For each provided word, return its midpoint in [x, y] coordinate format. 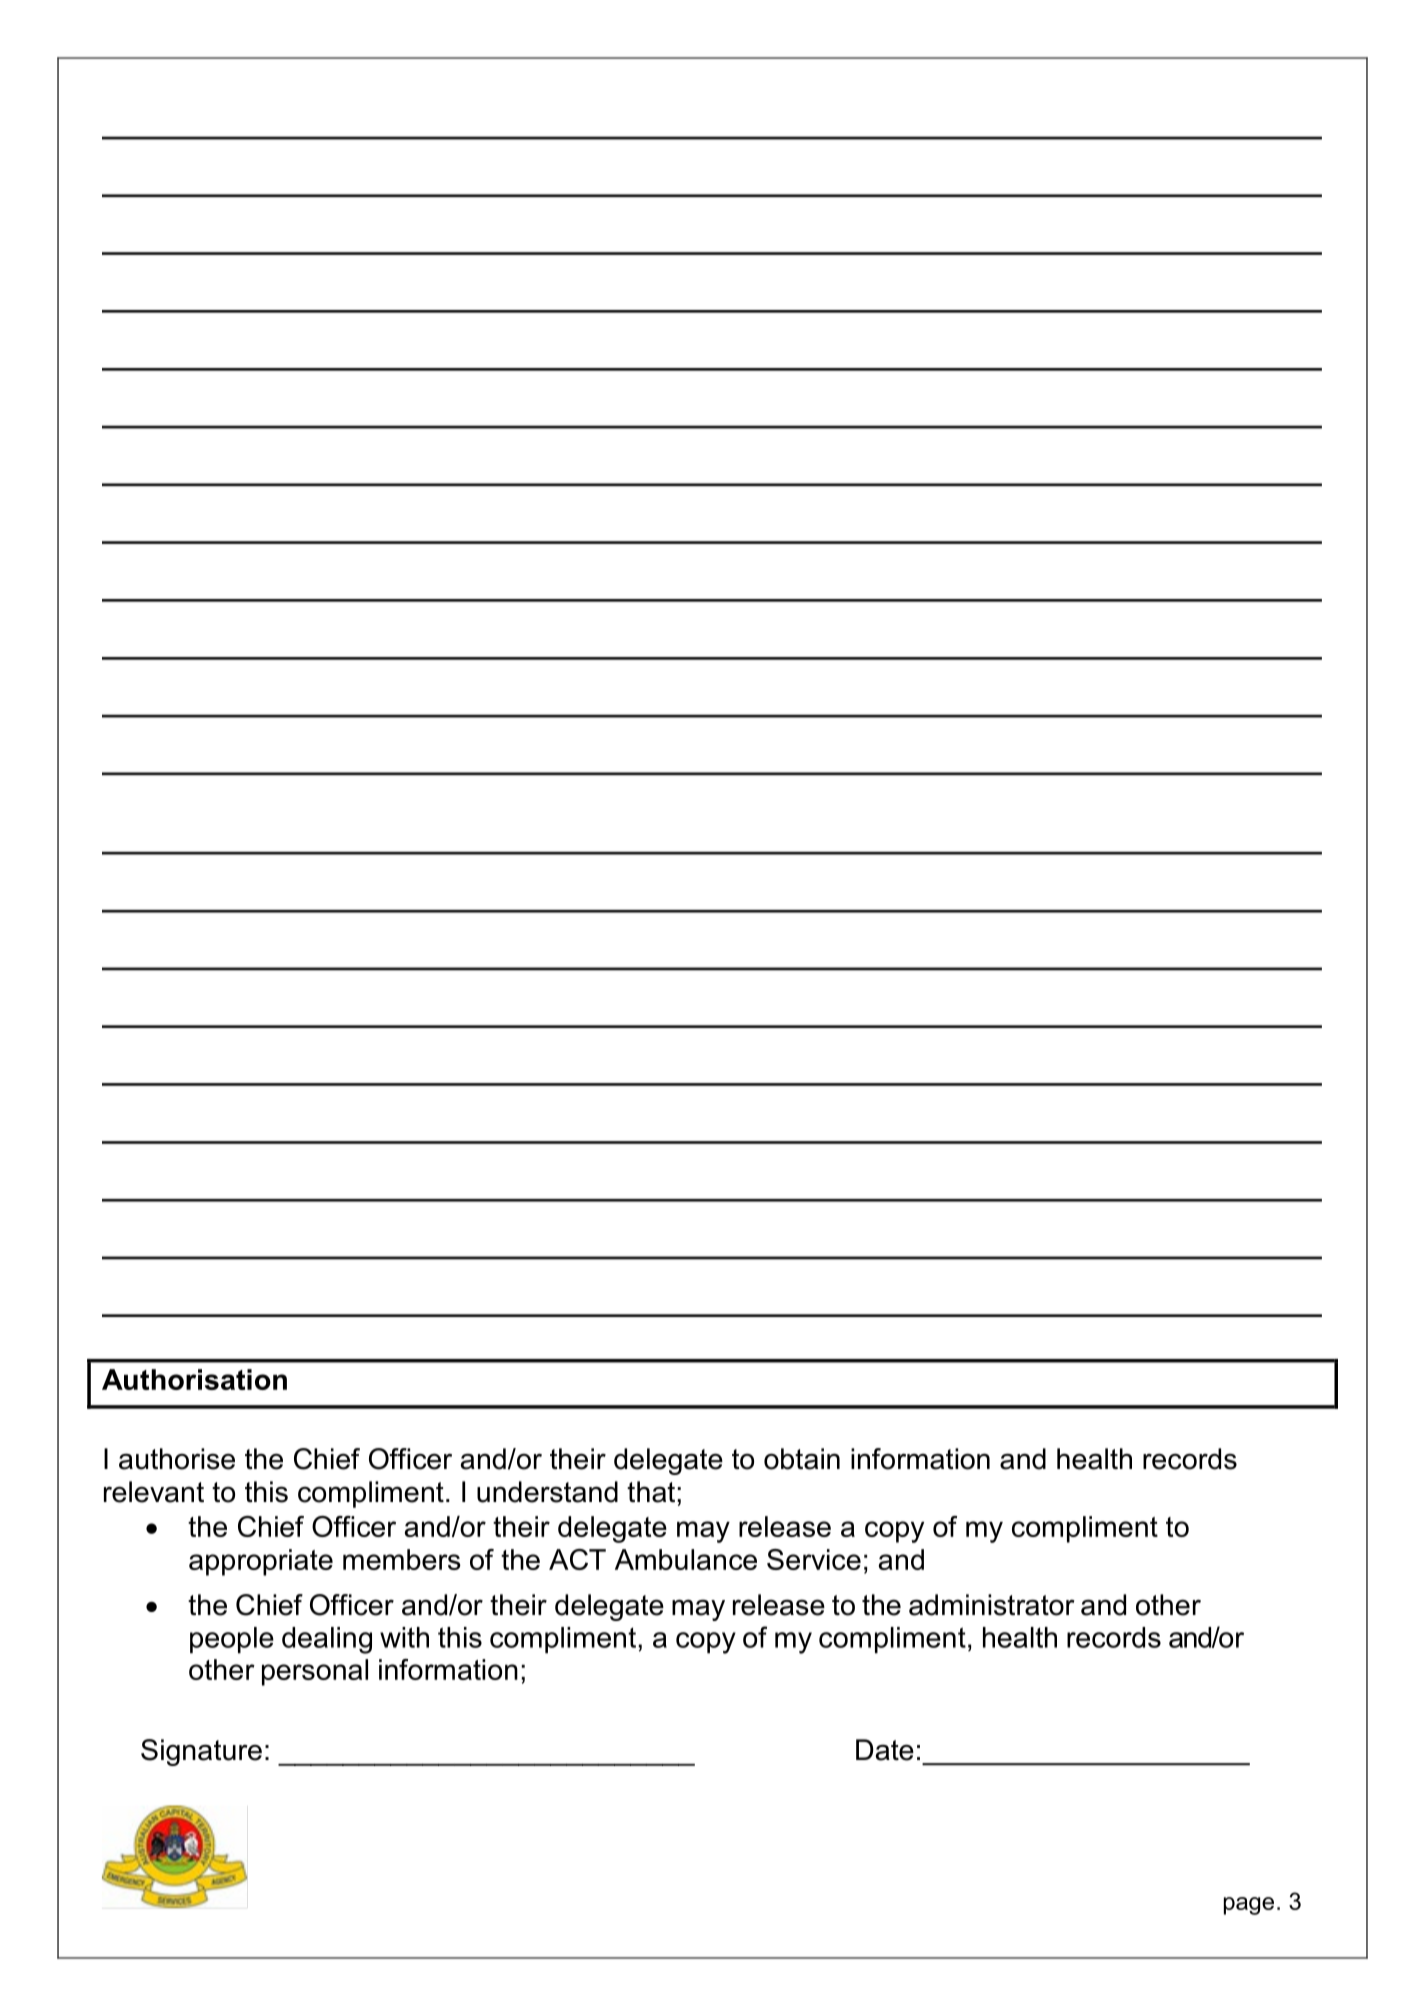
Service [814, 1559]
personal [315, 1672]
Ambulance [686, 1559]
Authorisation [194, 1379]
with [404, 1637]
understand [547, 1492]
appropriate [261, 1562]
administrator [992, 1605]
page [1249, 1906]
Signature [201, 1752]
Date [885, 1750]
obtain [802, 1459]
